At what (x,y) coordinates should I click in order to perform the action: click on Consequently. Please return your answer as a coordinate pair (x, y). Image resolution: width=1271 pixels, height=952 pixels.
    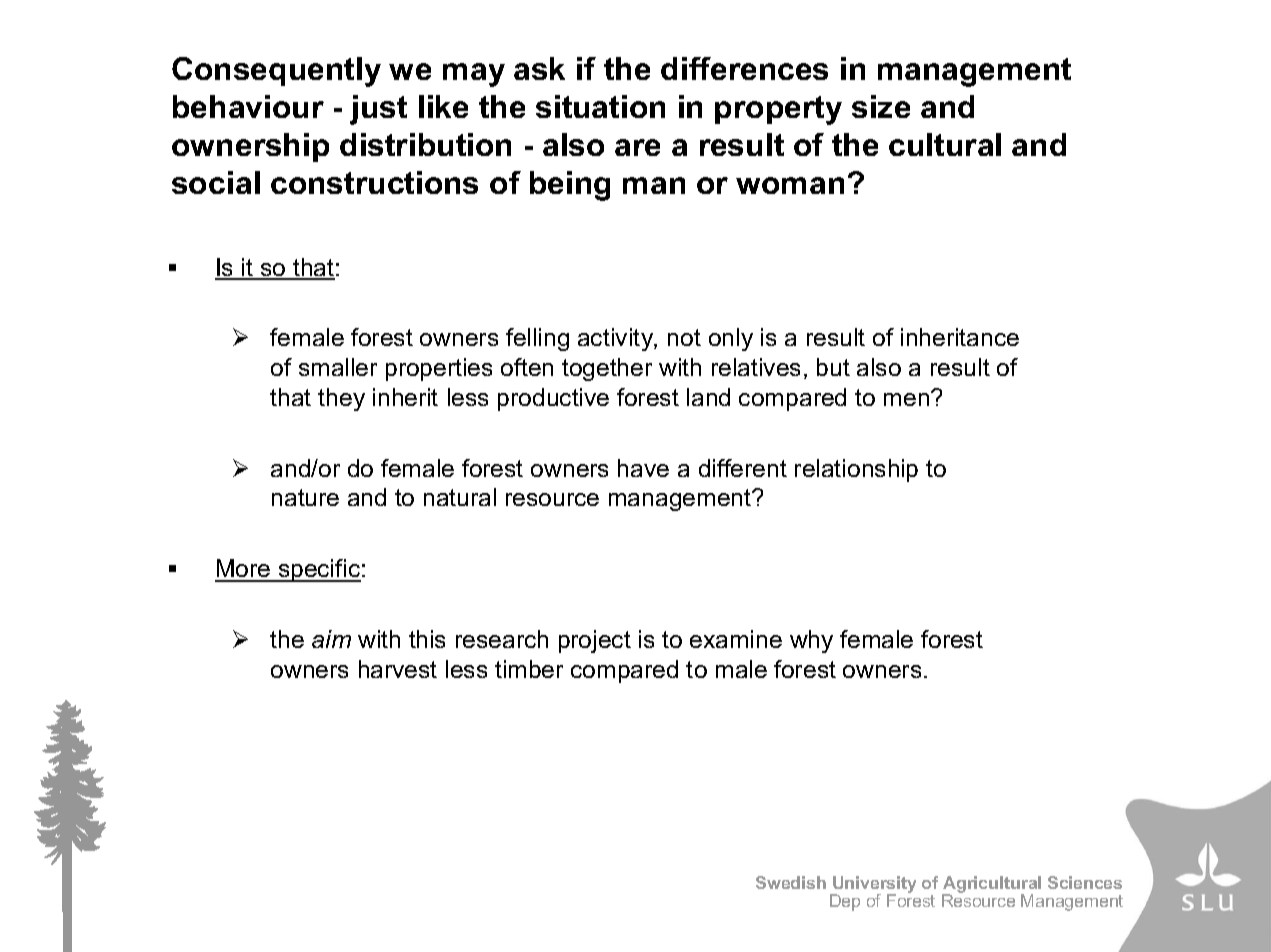
    Looking at the image, I should click on (276, 72).
